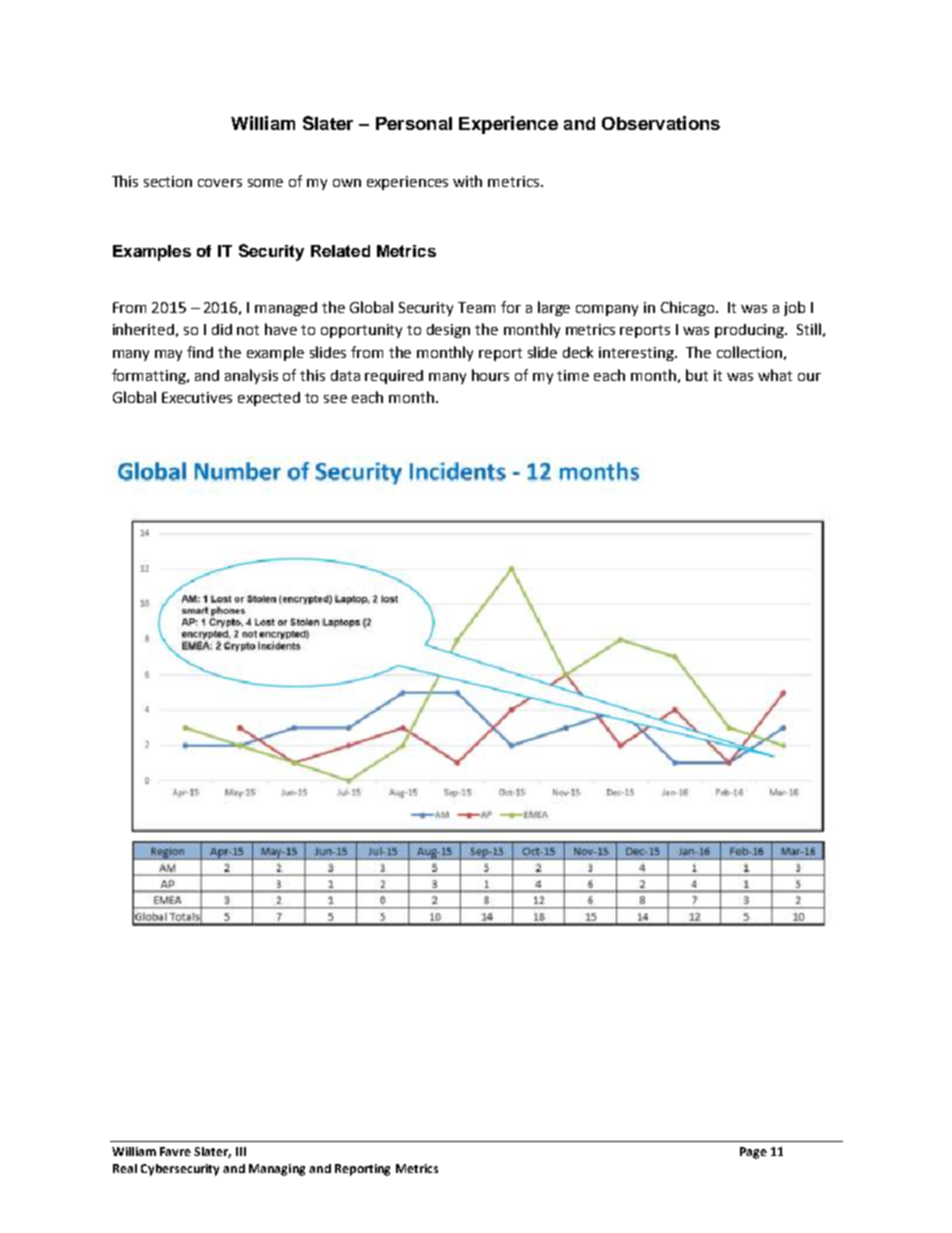 This image has width=952, height=1233. What do you see at coordinates (467, 181) in the image?
I see `with` at bounding box center [467, 181].
